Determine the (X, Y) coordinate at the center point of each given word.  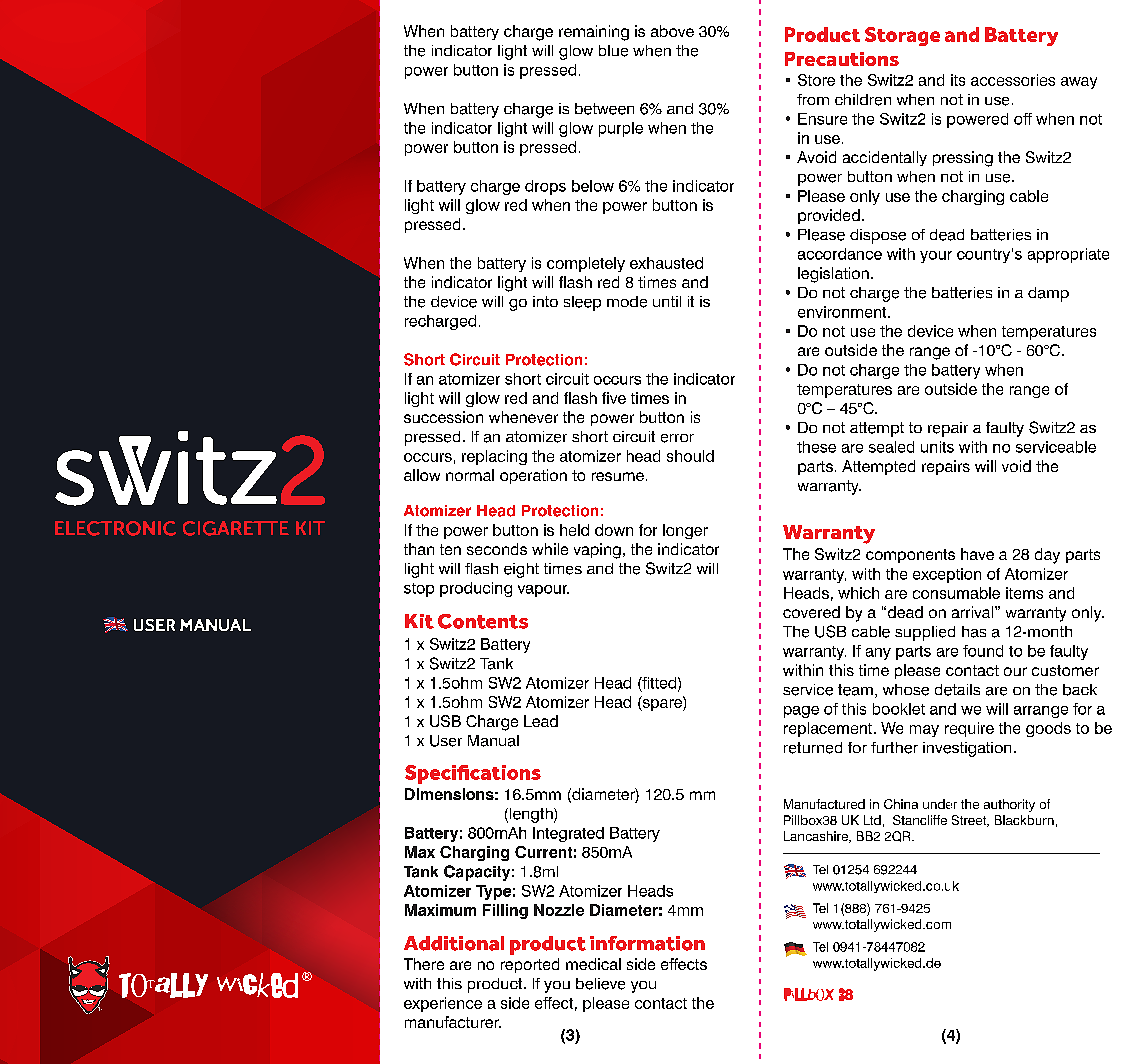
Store (816, 80)
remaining (594, 33)
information (647, 943)
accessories (1013, 80)
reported (530, 965)
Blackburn (1024, 820)
